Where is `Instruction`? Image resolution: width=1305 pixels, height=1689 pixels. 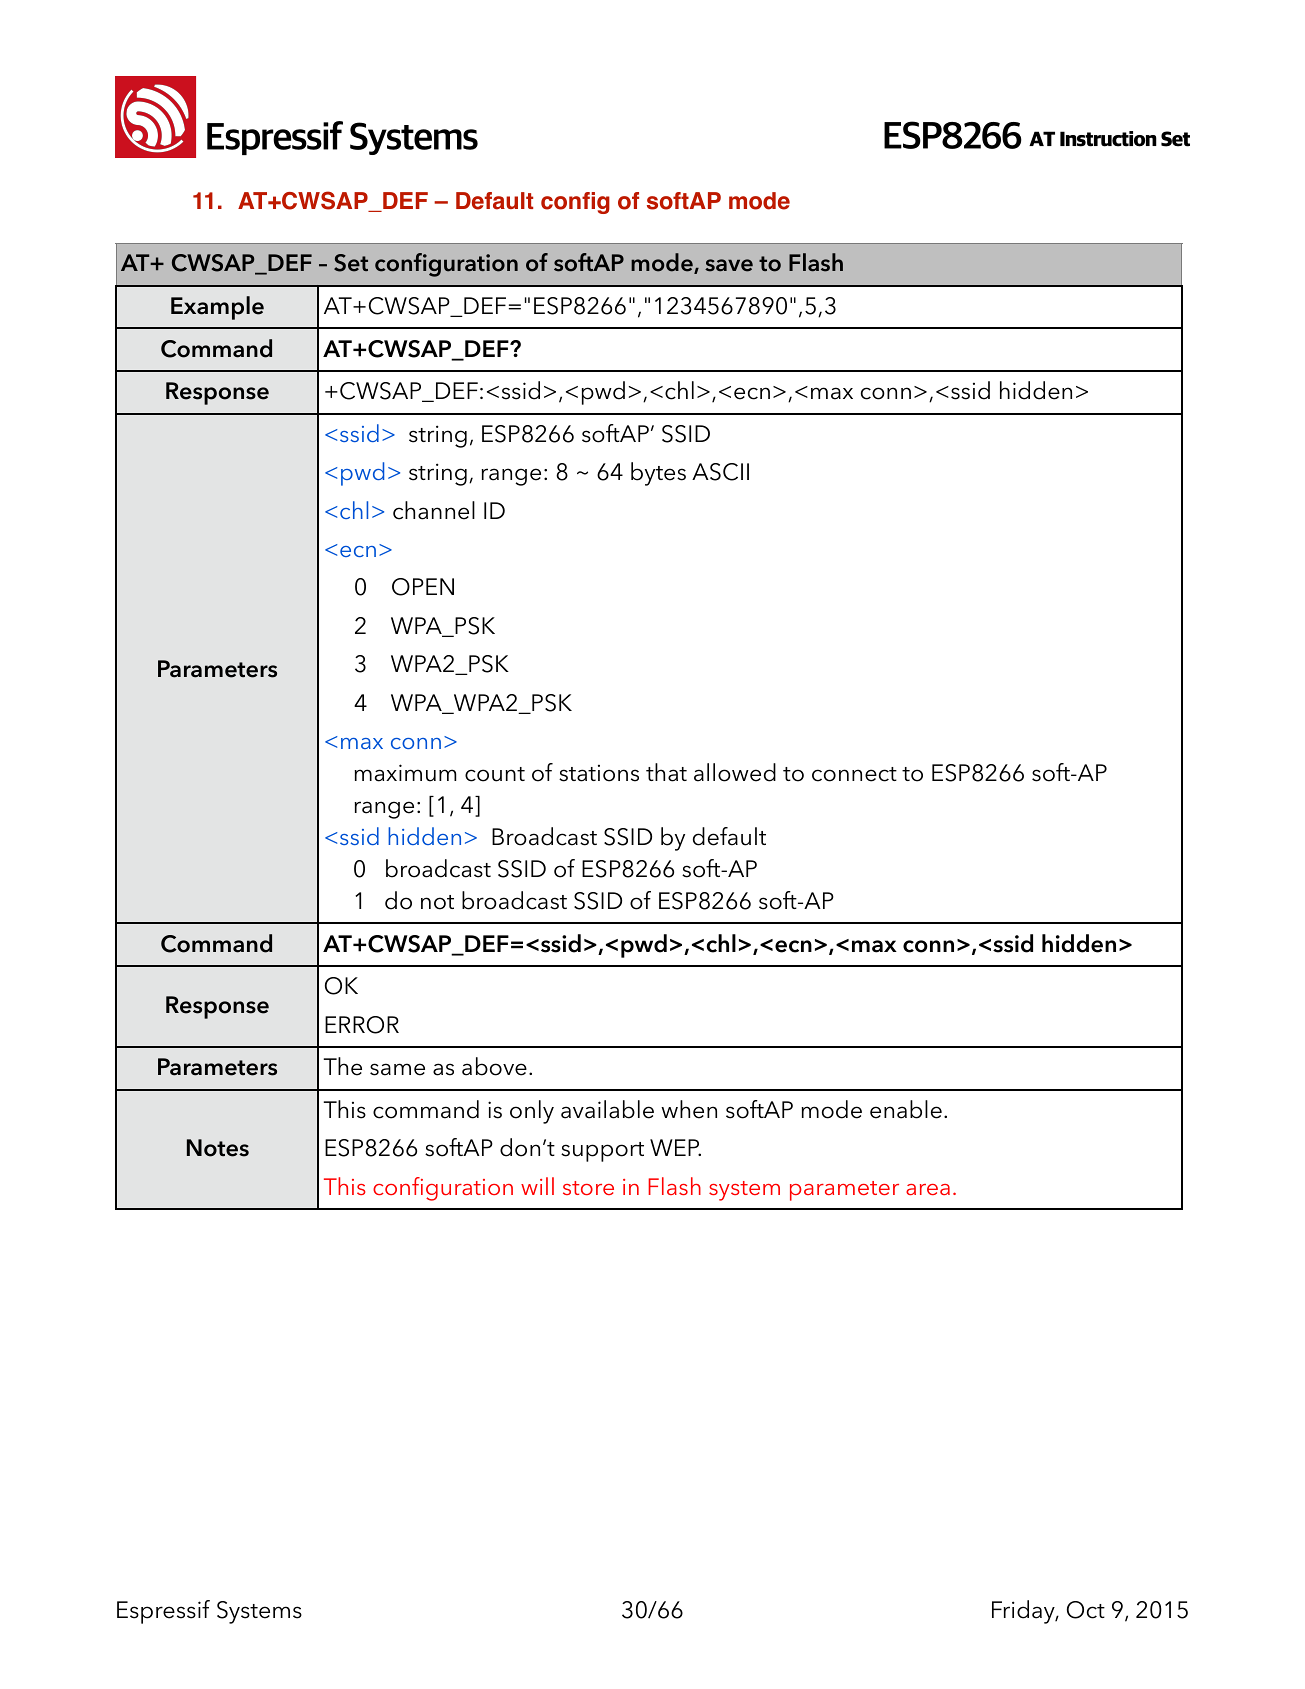 Instruction is located at coordinates (1108, 139).
